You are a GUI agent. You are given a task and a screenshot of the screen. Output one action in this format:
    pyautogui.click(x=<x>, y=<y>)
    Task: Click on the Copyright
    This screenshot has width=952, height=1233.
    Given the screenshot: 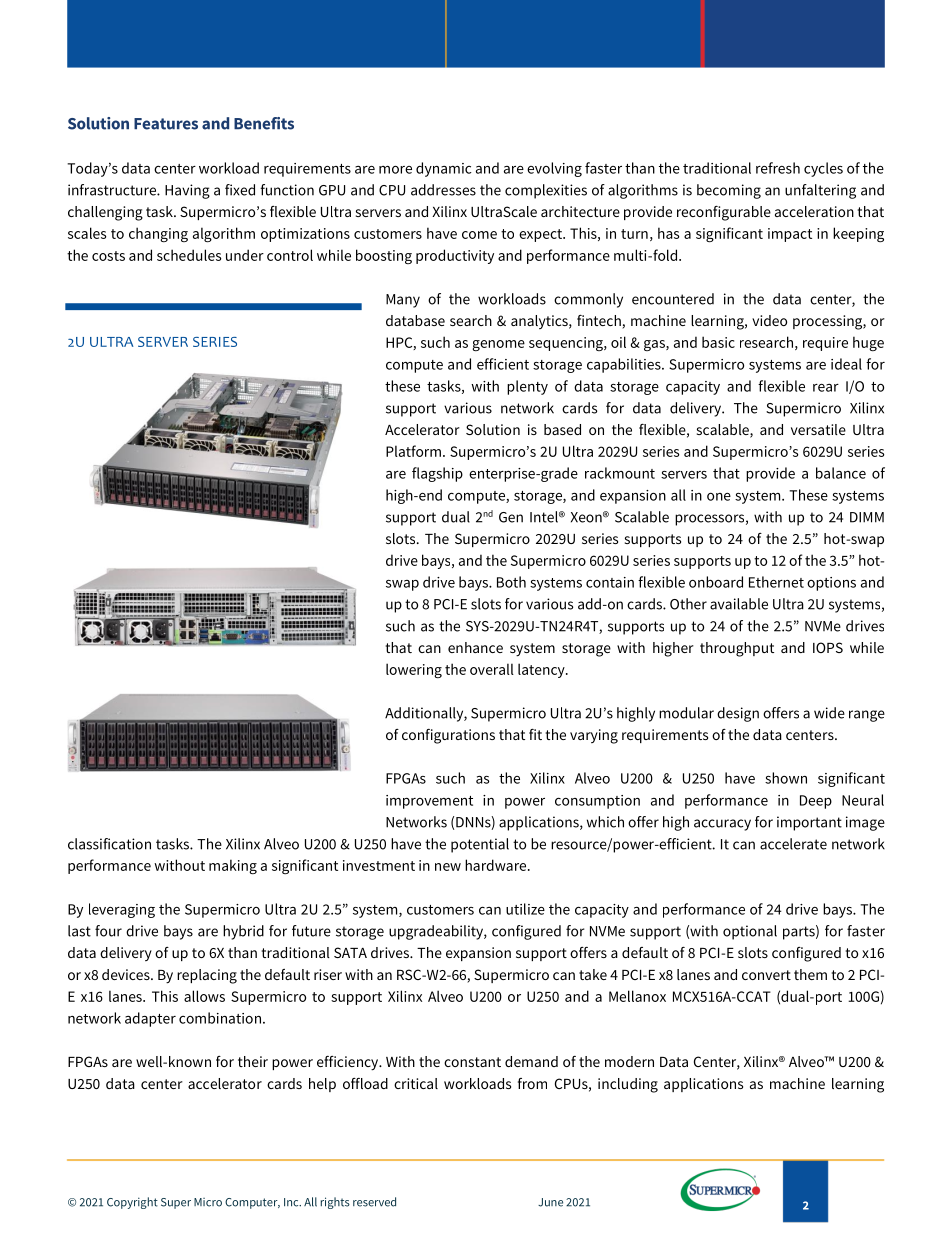 What is the action you would take?
    pyautogui.click(x=132, y=1203)
